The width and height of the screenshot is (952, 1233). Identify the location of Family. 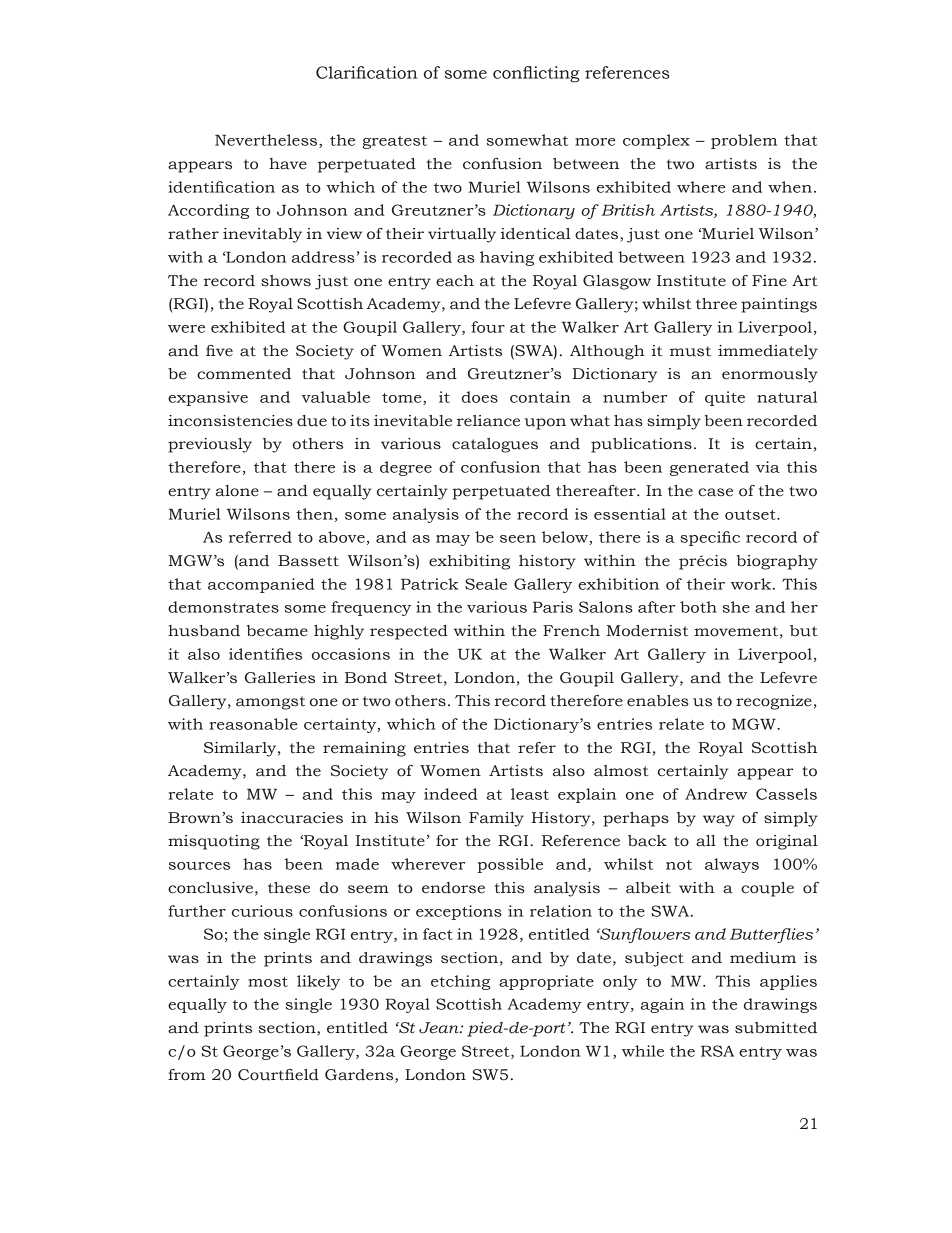
(496, 819).
